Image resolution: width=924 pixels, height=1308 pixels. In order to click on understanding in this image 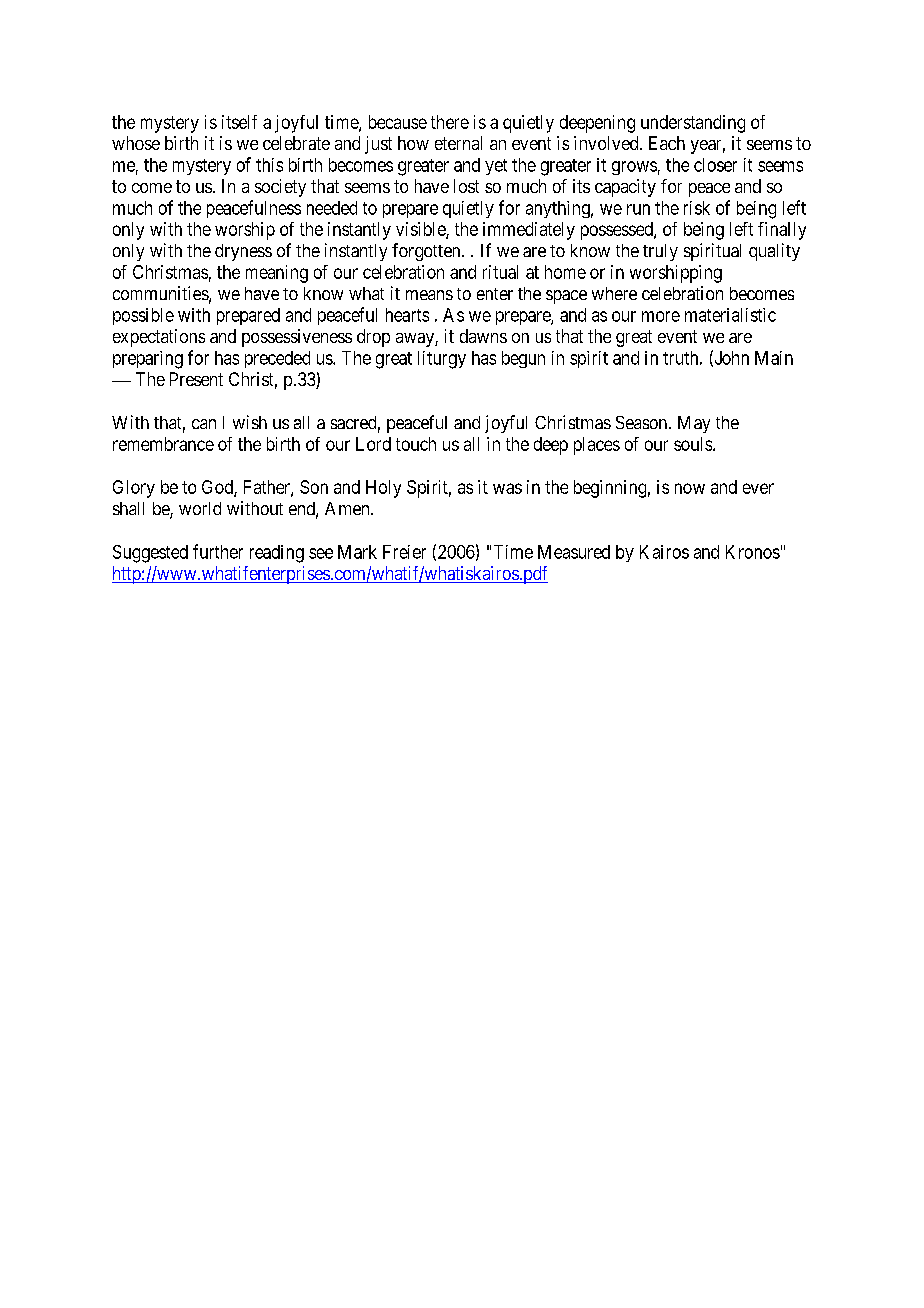, I will do `click(693, 124)`.
